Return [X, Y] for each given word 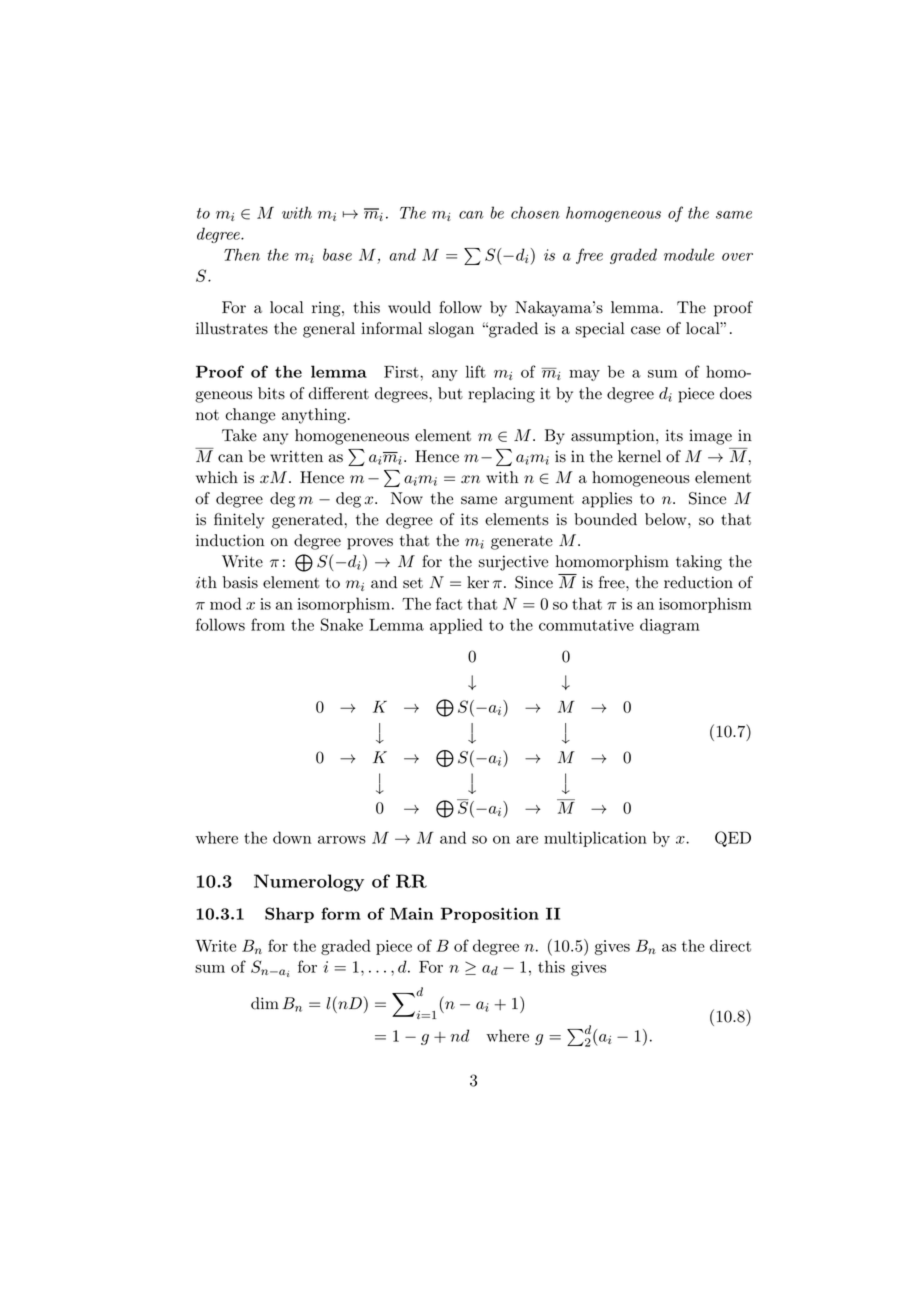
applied [456, 626]
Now [407, 498]
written [296, 456]
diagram [670, 626]
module [689, 254]
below [667, 519]
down [292, 837]
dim [265, 1003]
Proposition [490, 915]
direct [730, 945]
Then [242, 254]
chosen [535, 212]
